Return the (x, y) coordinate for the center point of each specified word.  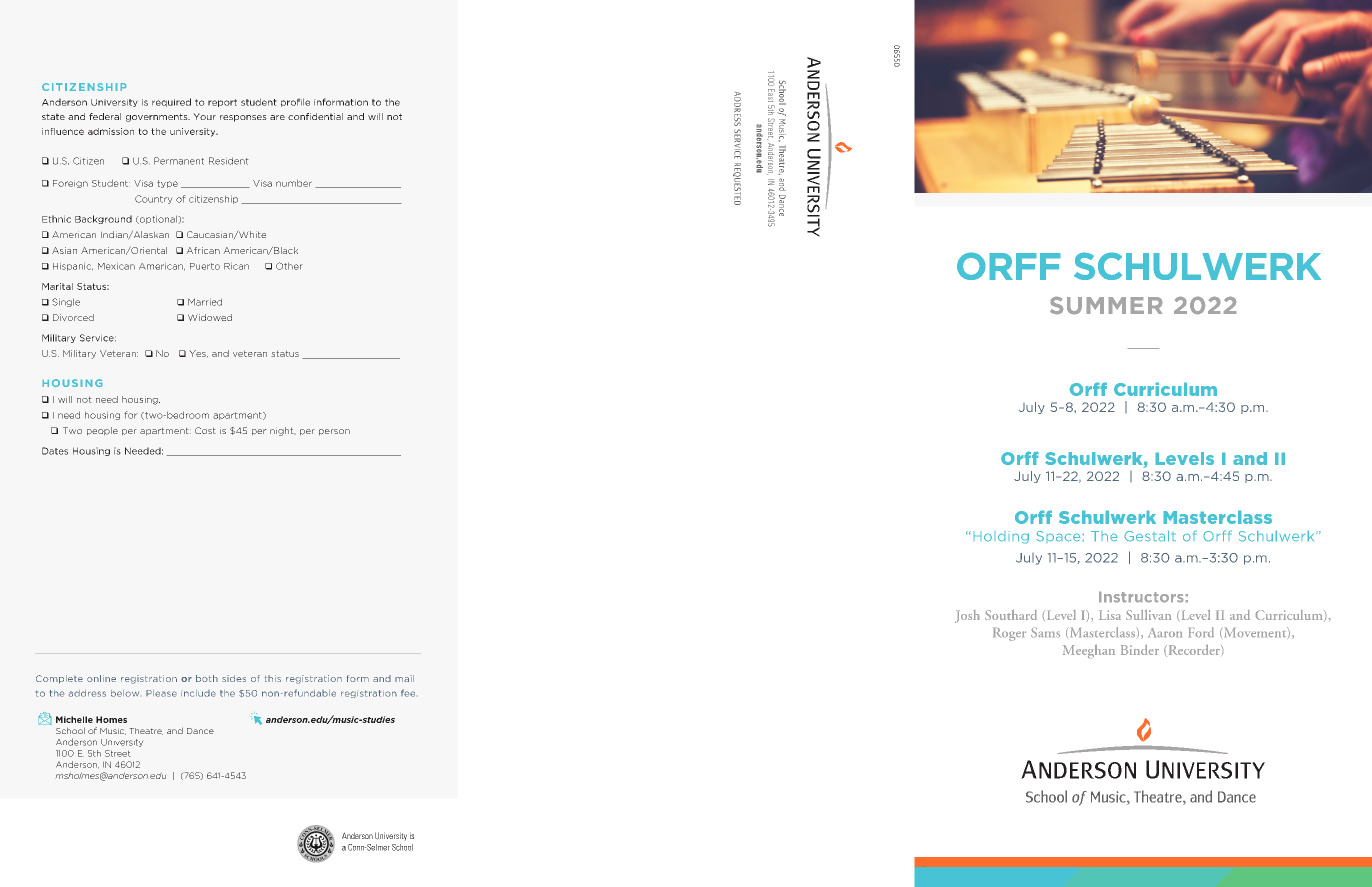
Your (204, 116)
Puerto (205, 266)
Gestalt (1150, 536)
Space (1058, 536)
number (294, 183)
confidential (315, 116)
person (334, 432)
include (198, 693)
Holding (1001, 538)
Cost (205, 430)
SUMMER (1106, 305)
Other (289, 266)
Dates (55, 451)
